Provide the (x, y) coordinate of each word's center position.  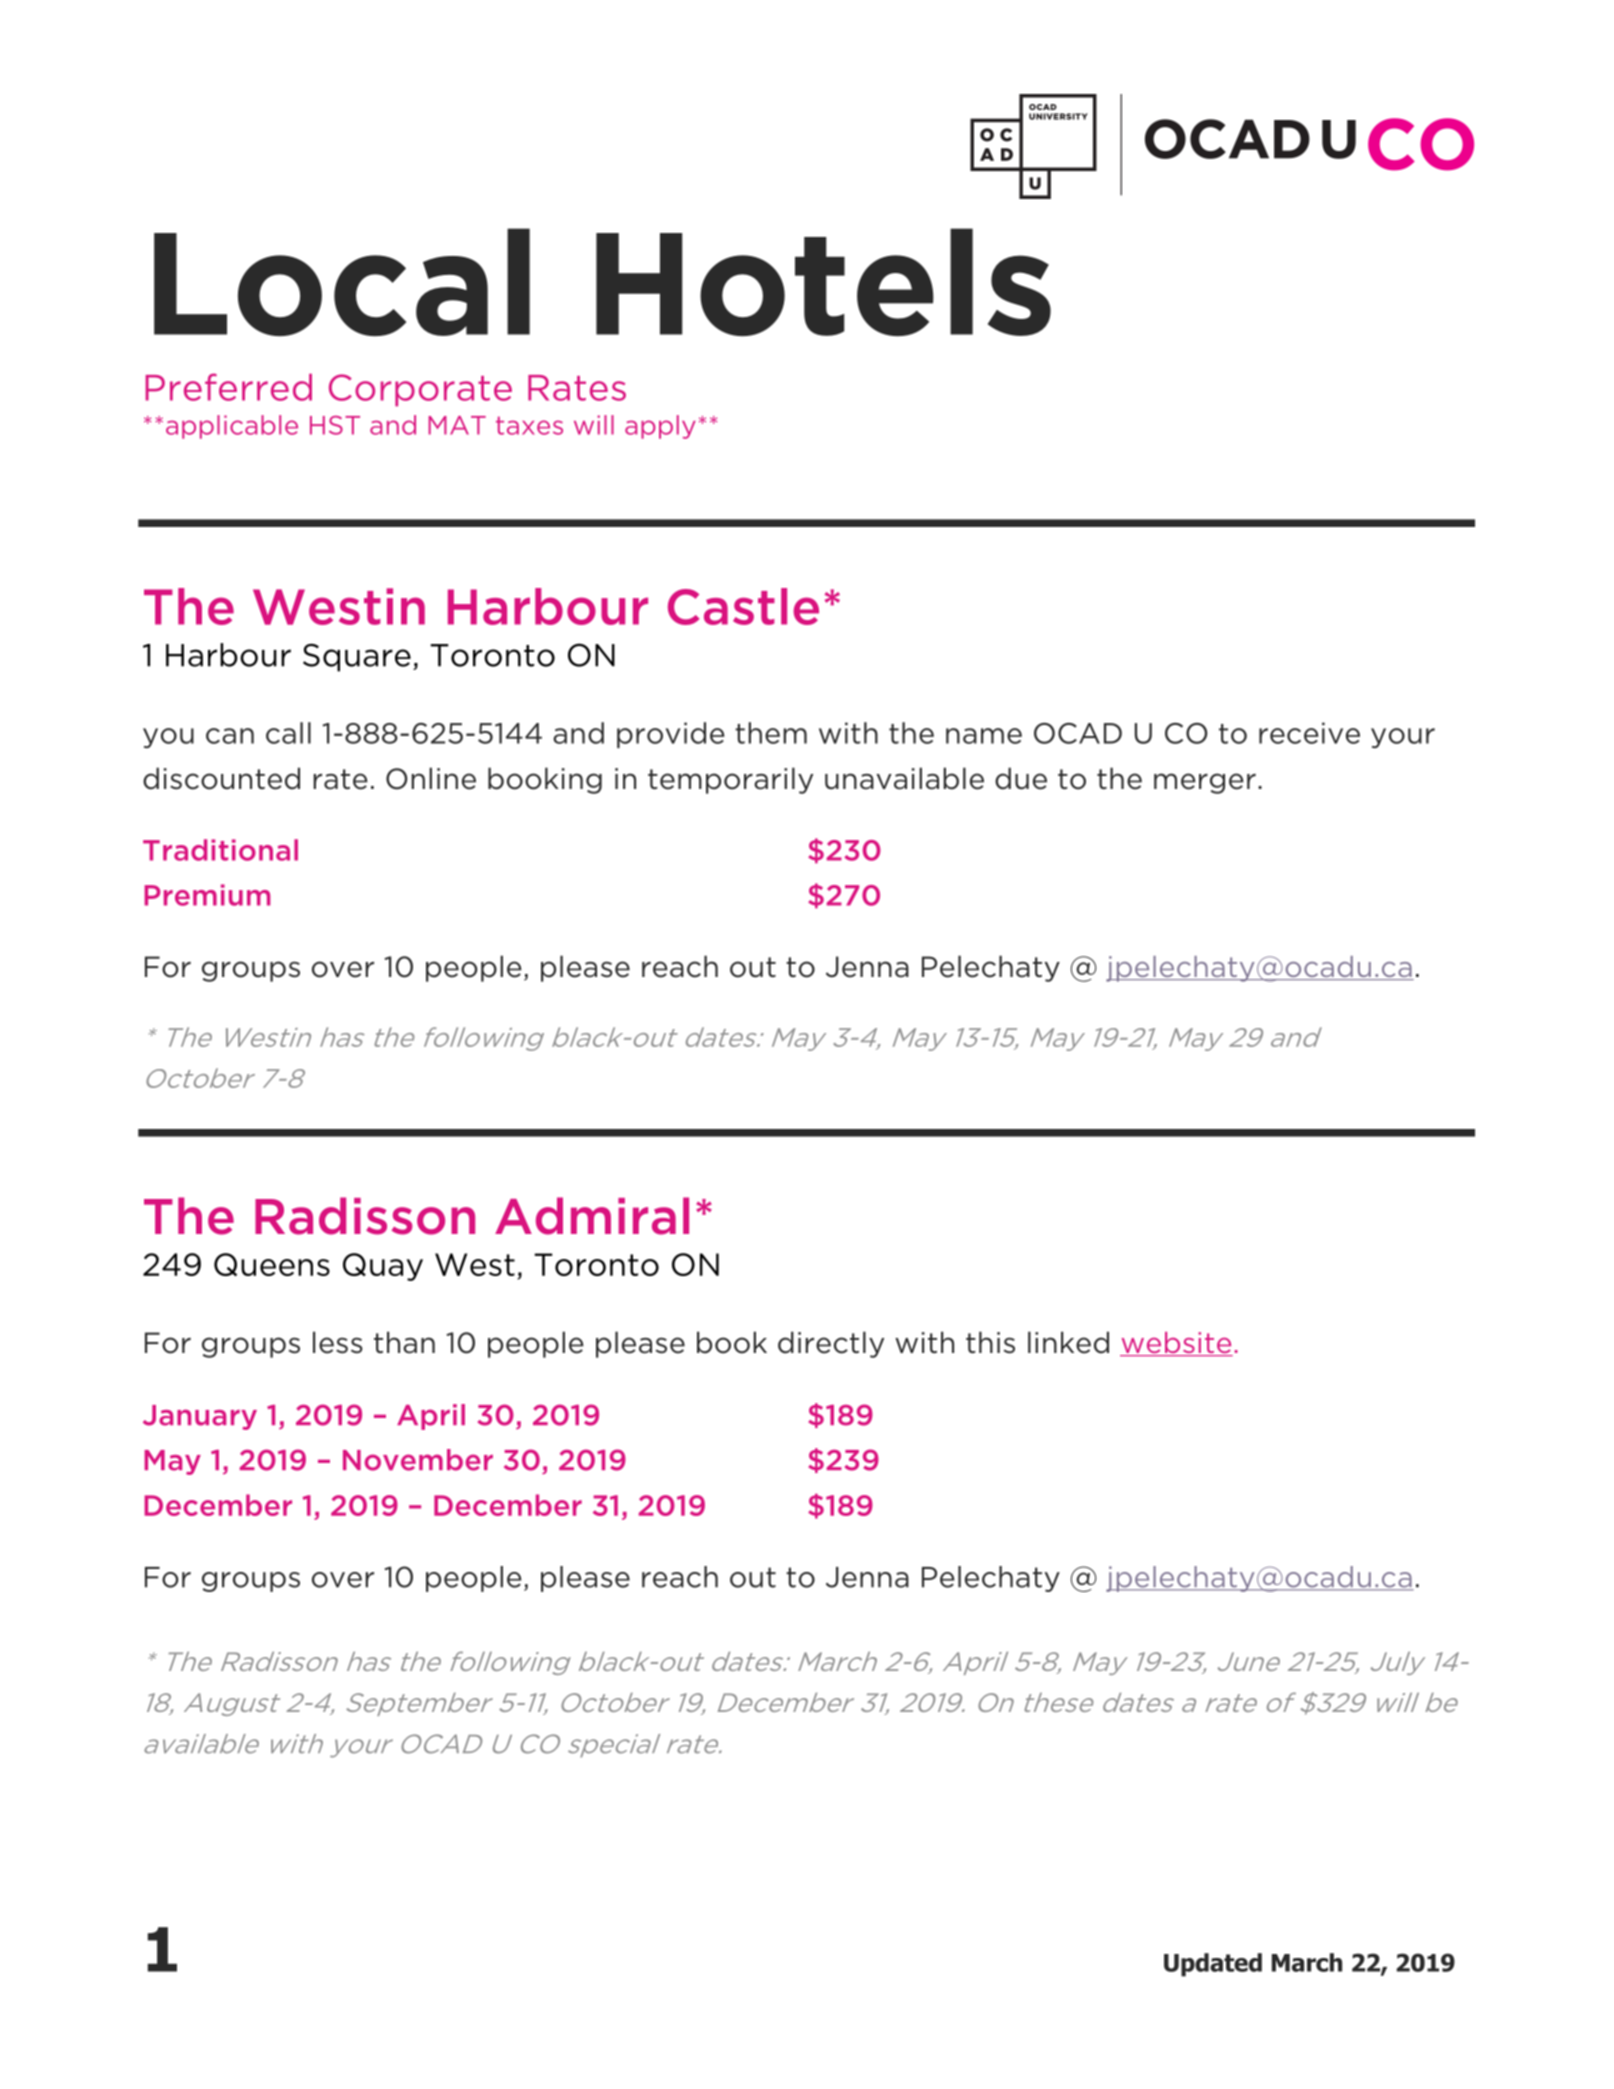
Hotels (823, 282)
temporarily (730, 780)
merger (1205, 783)
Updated (1213, 1965)
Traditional (220, 850)
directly (831, 1344)
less (338, 1342)
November (418, 1460)
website (1176, 1344)
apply (660, 427)
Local (342, 282)
